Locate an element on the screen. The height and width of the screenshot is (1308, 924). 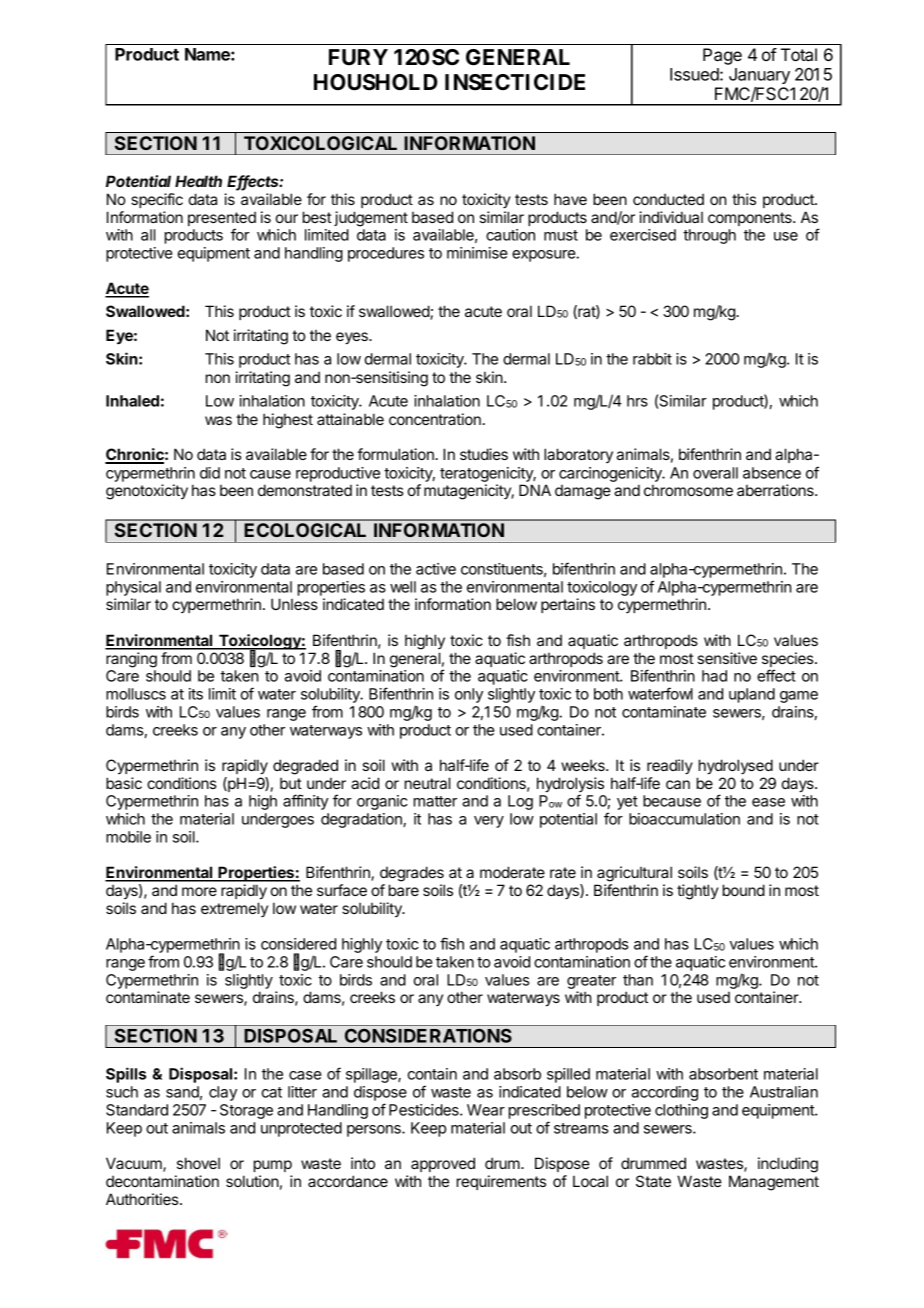
studies is located at coordinates (484, 454).
